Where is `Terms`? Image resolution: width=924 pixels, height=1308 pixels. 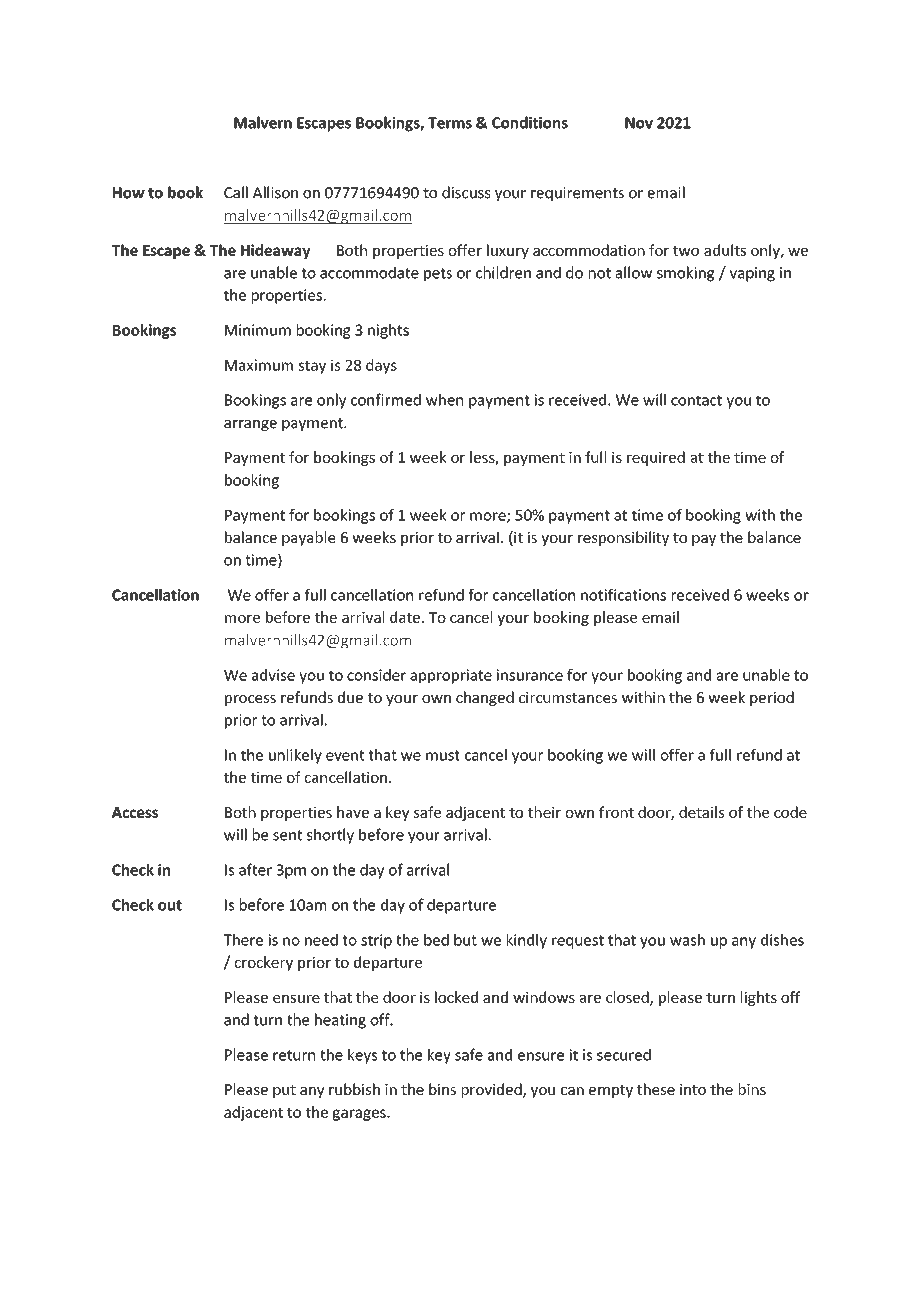 Terms is located at coordinates (450, 123).
